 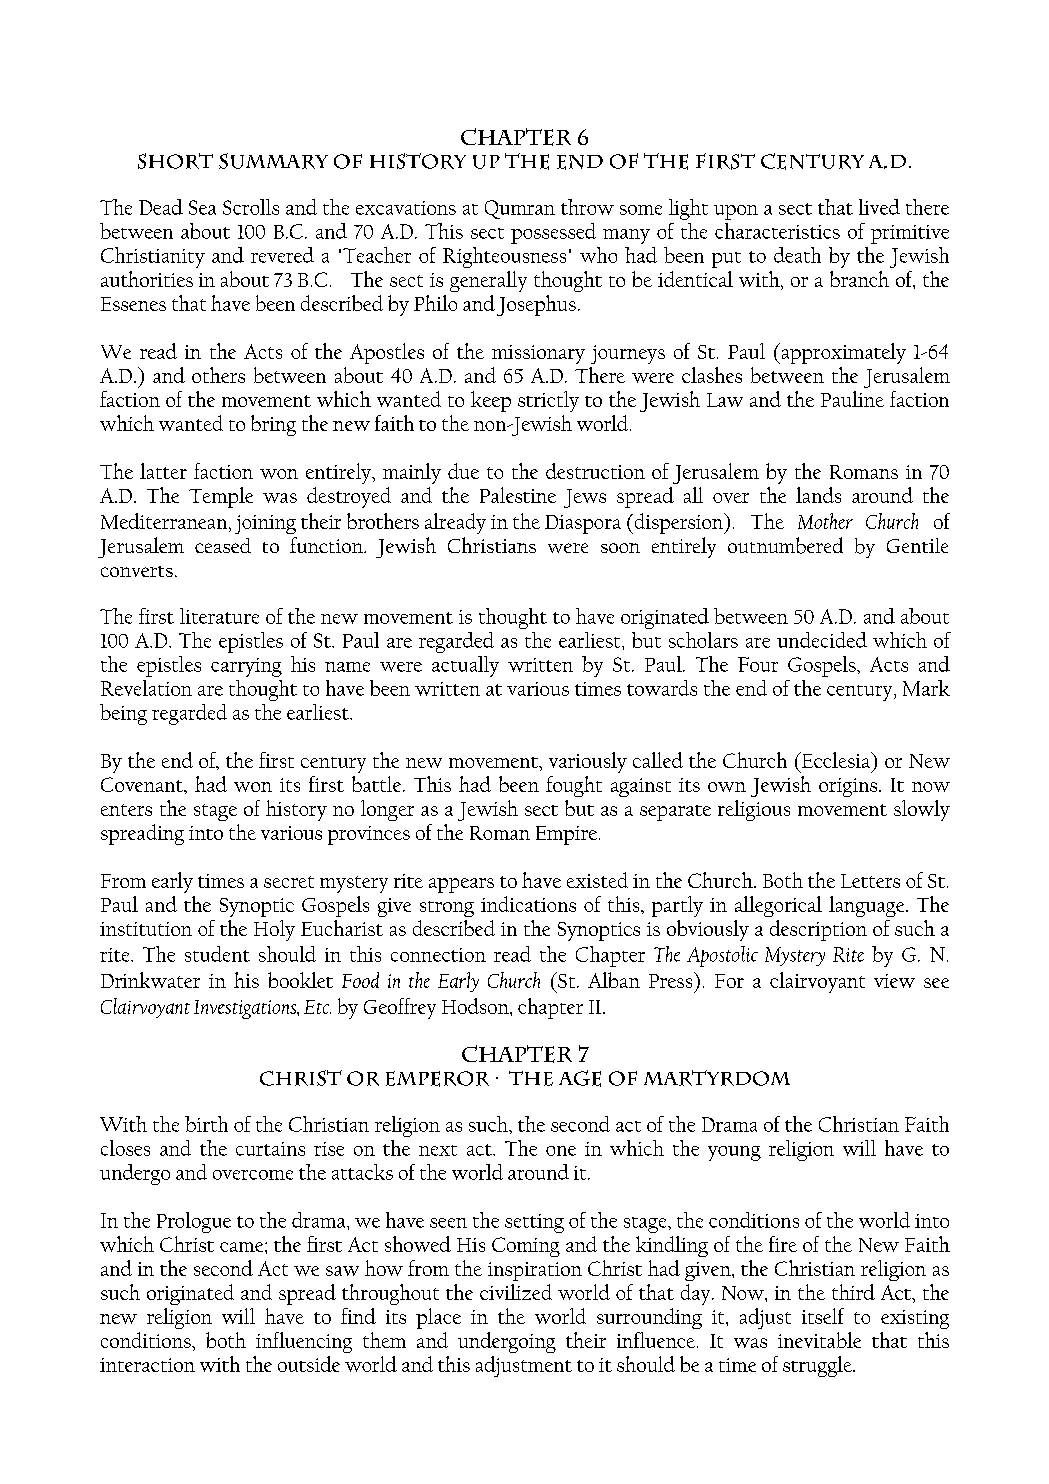 I want to click on Ecclesia, so click(x=836, y=760).
